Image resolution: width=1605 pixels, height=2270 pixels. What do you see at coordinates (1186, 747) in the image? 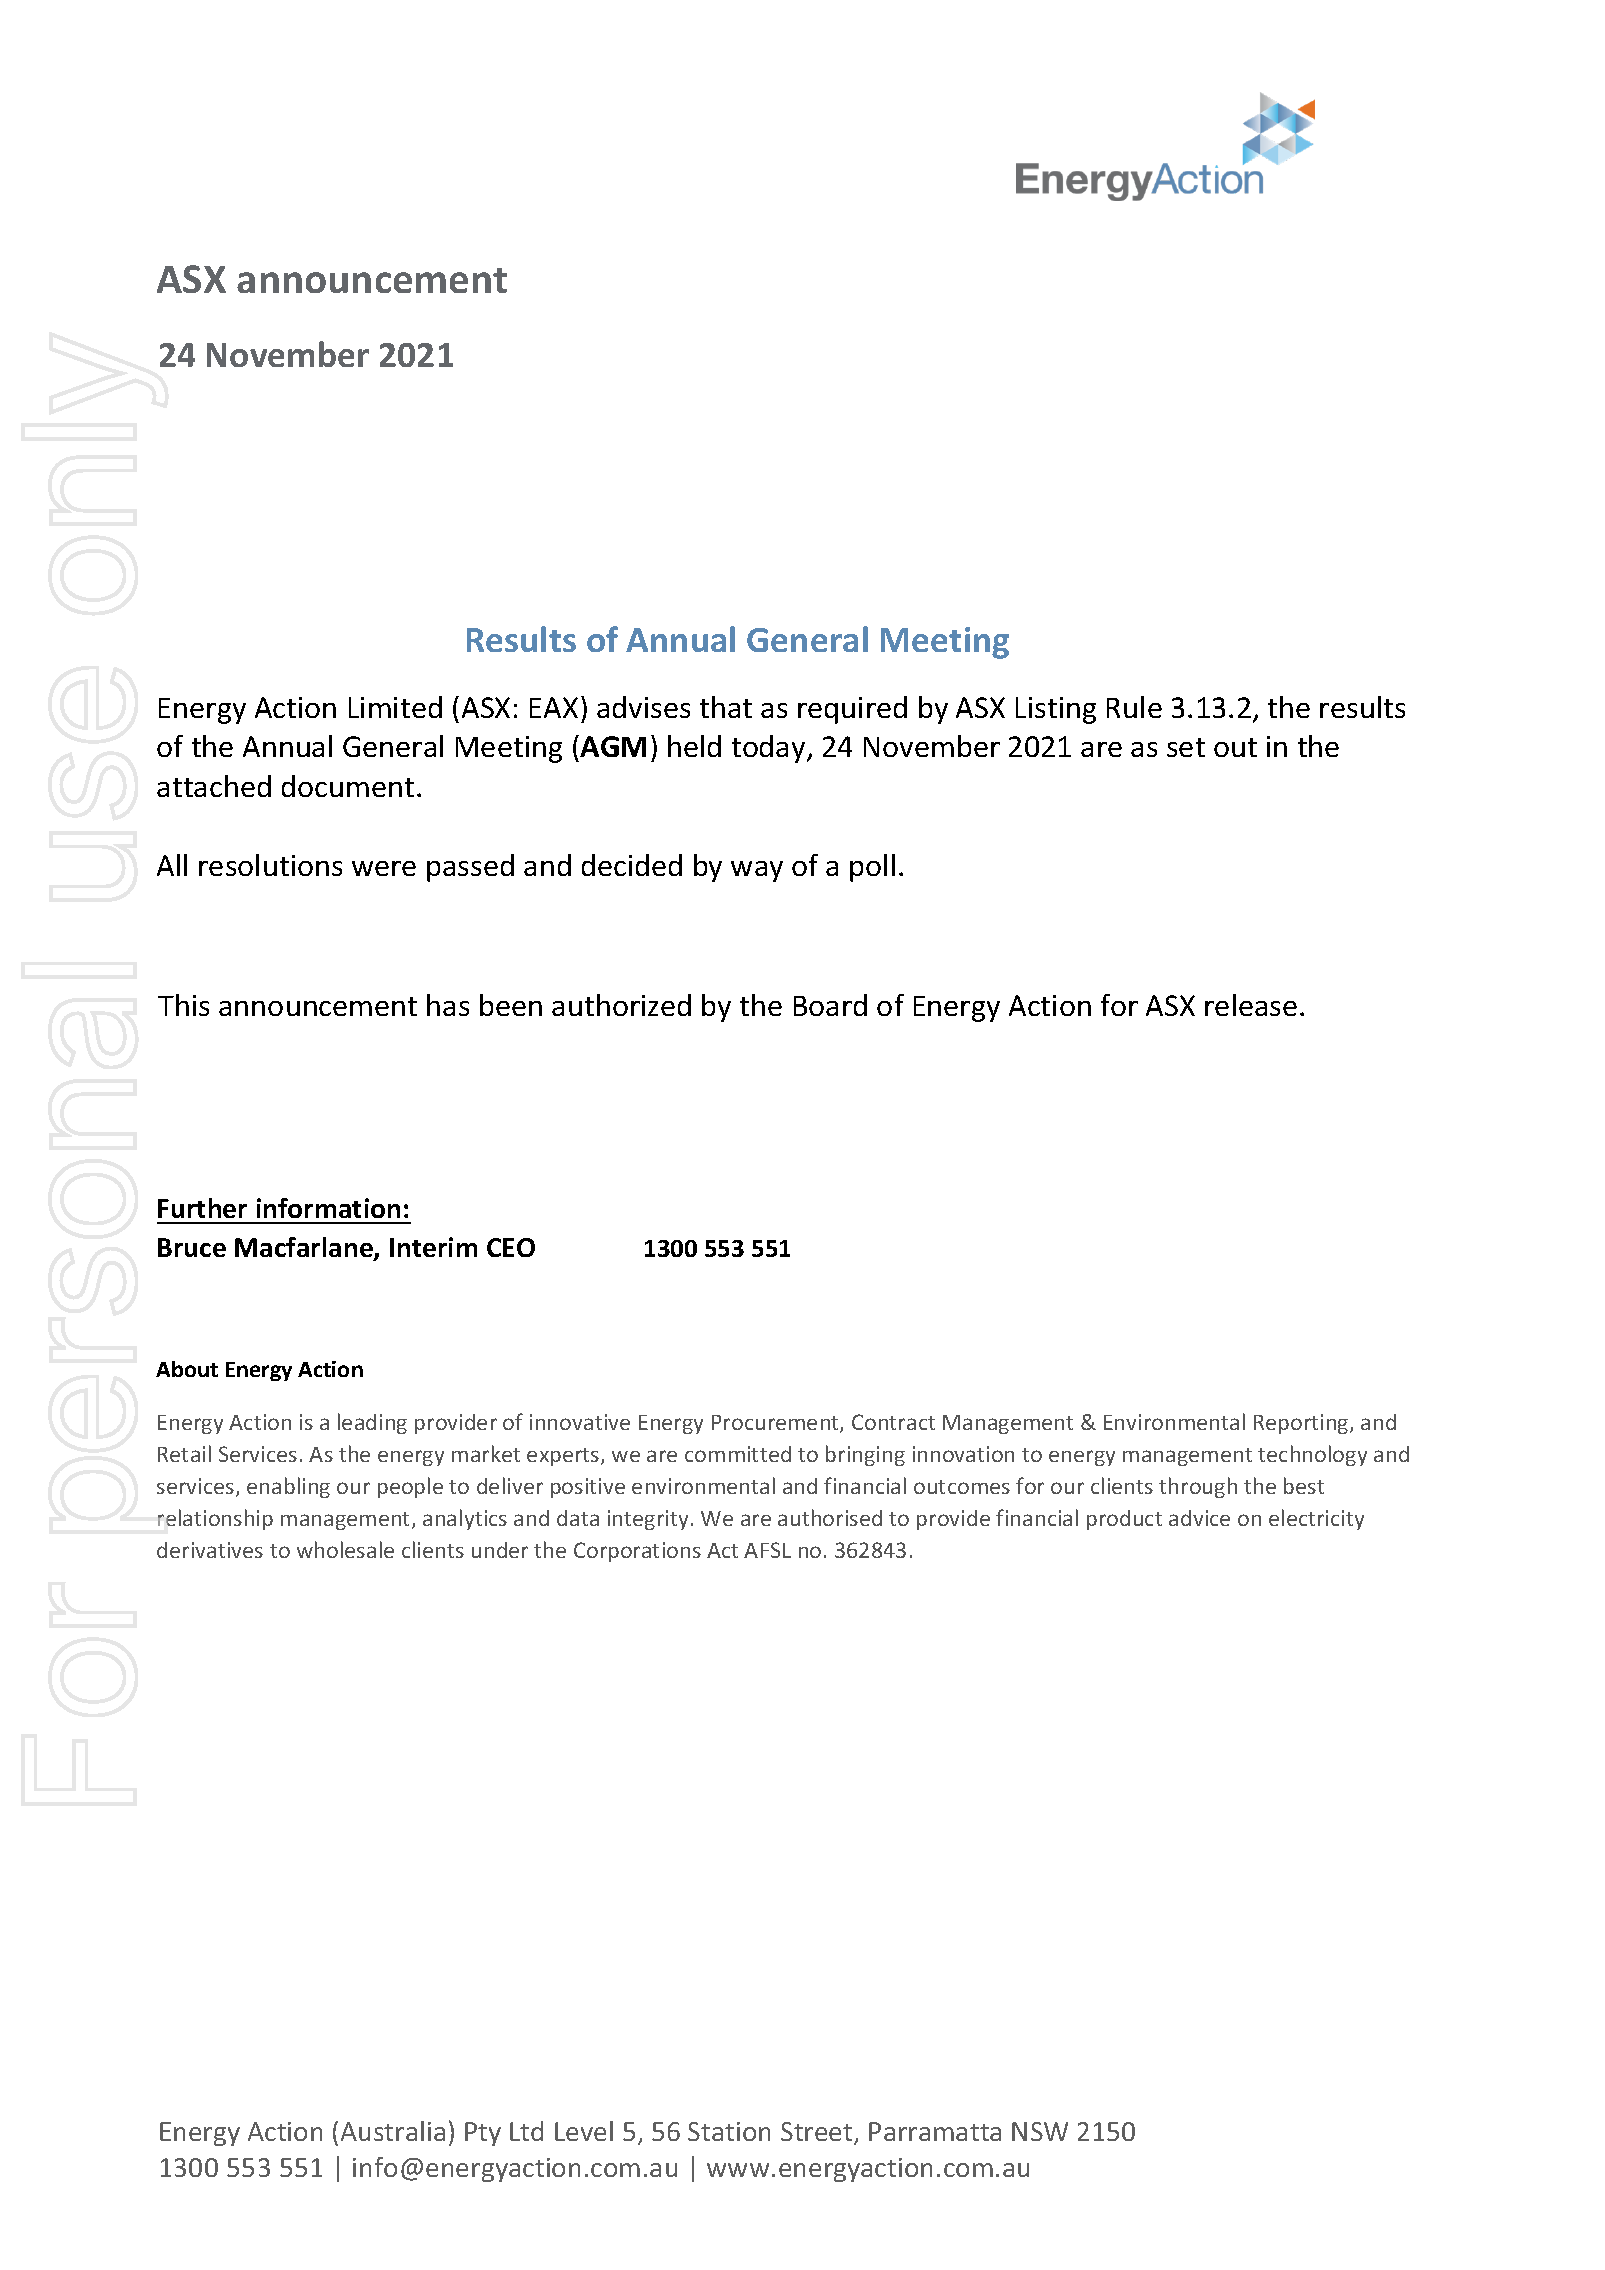
I see `set` at bounding box center [1186, 747].
